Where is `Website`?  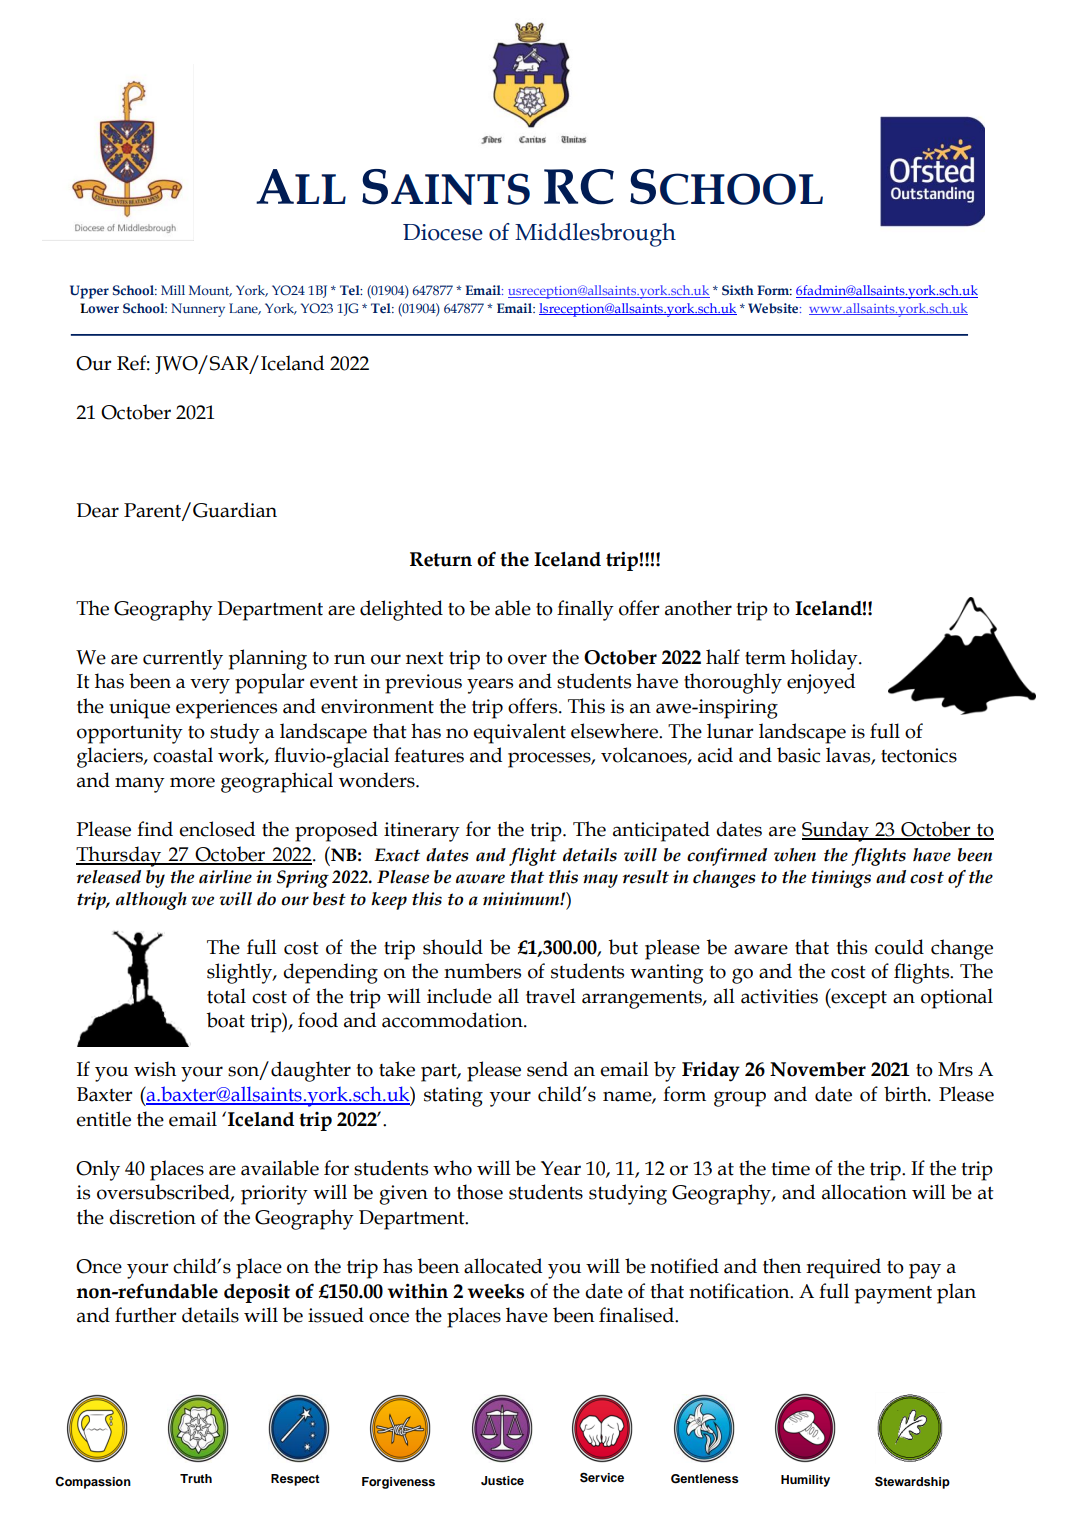
Website is located at coordinates (774, 308).
